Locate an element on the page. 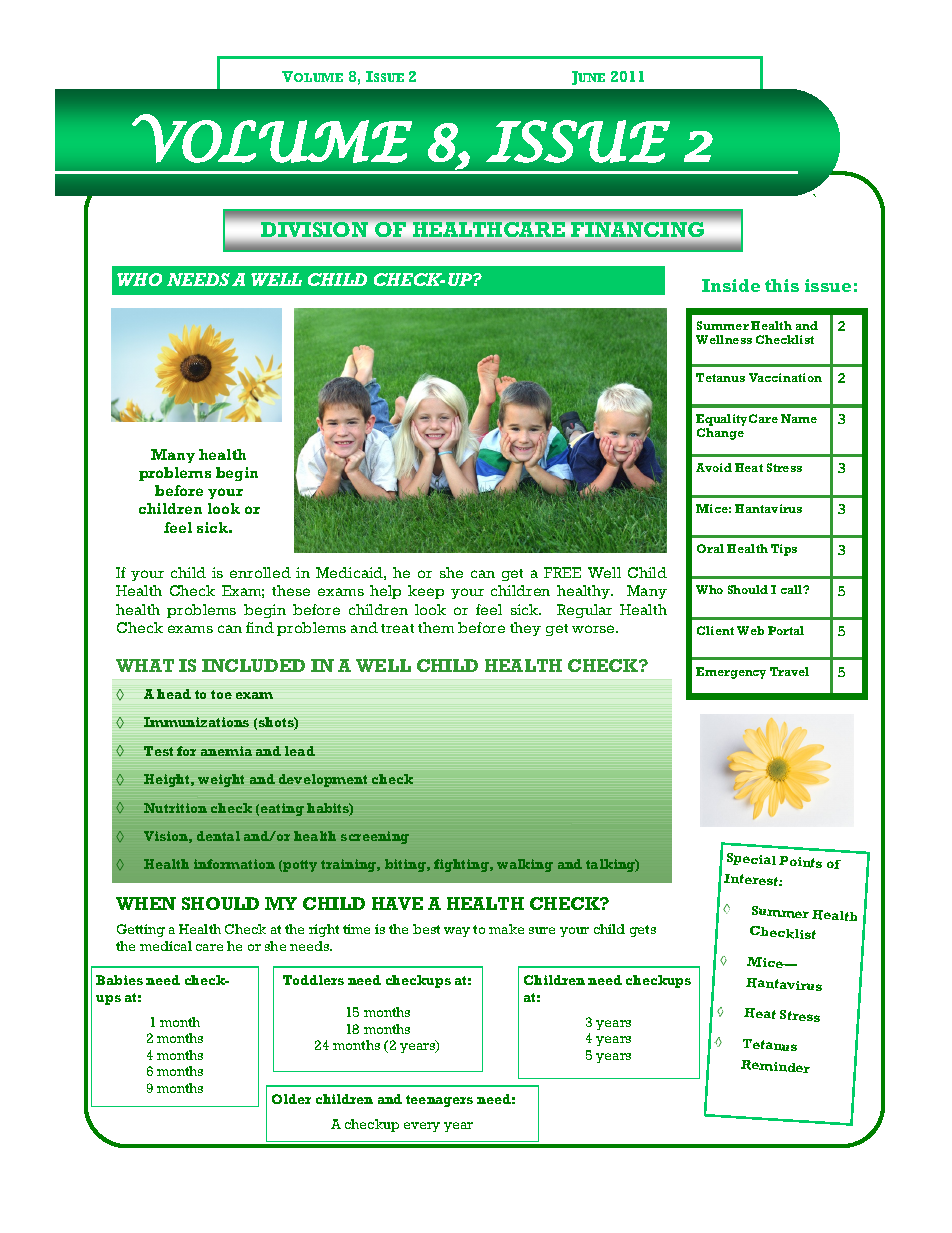 The width and height of the document is (952, 1233). this is located at coordinates (782, 285).
